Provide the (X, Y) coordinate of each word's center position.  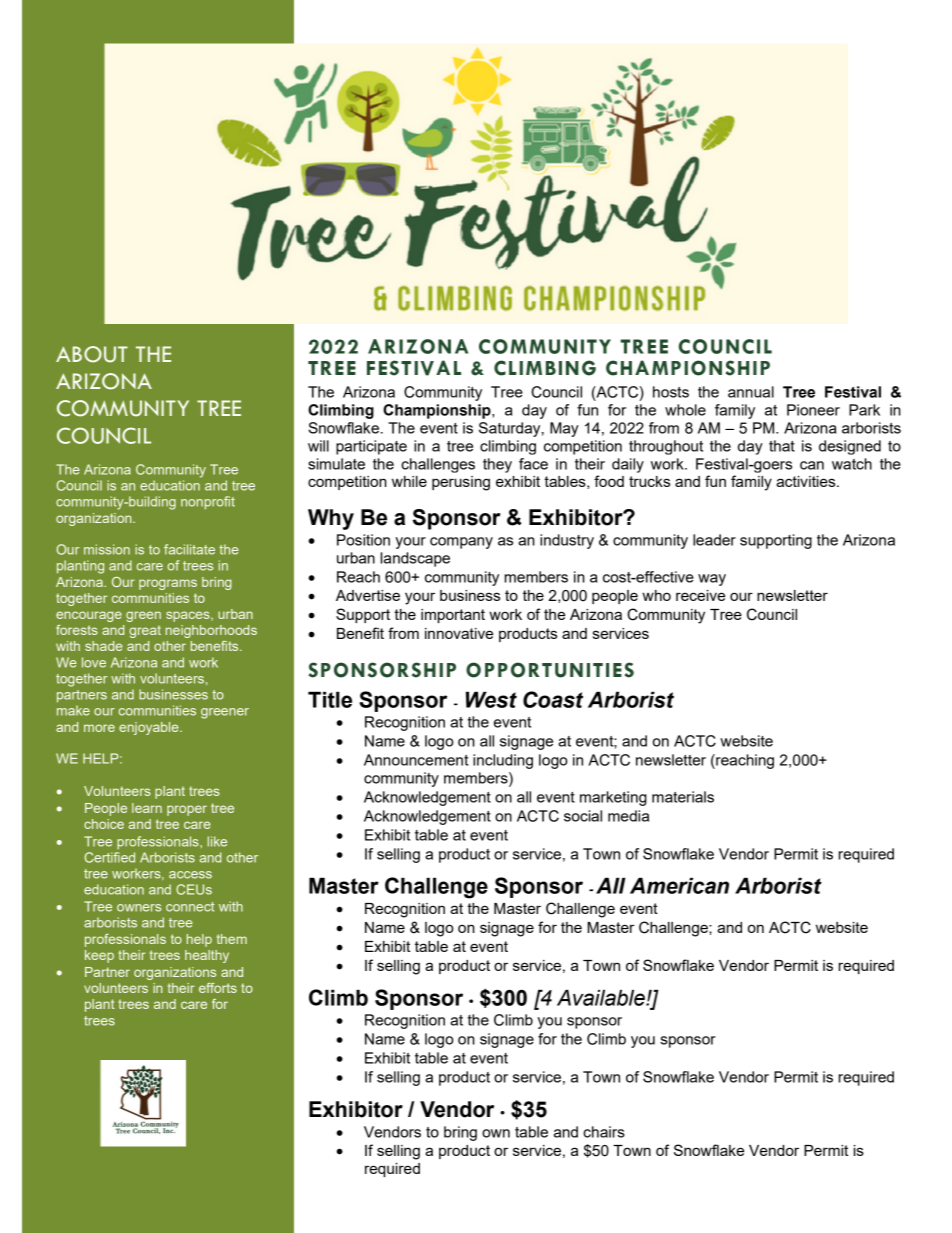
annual (751, 392)
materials (683, 797)
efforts (218, 988)
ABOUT (92, 354)
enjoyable (150, 728)
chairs (604, 1132)
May (564, 429)
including (503, 761)
